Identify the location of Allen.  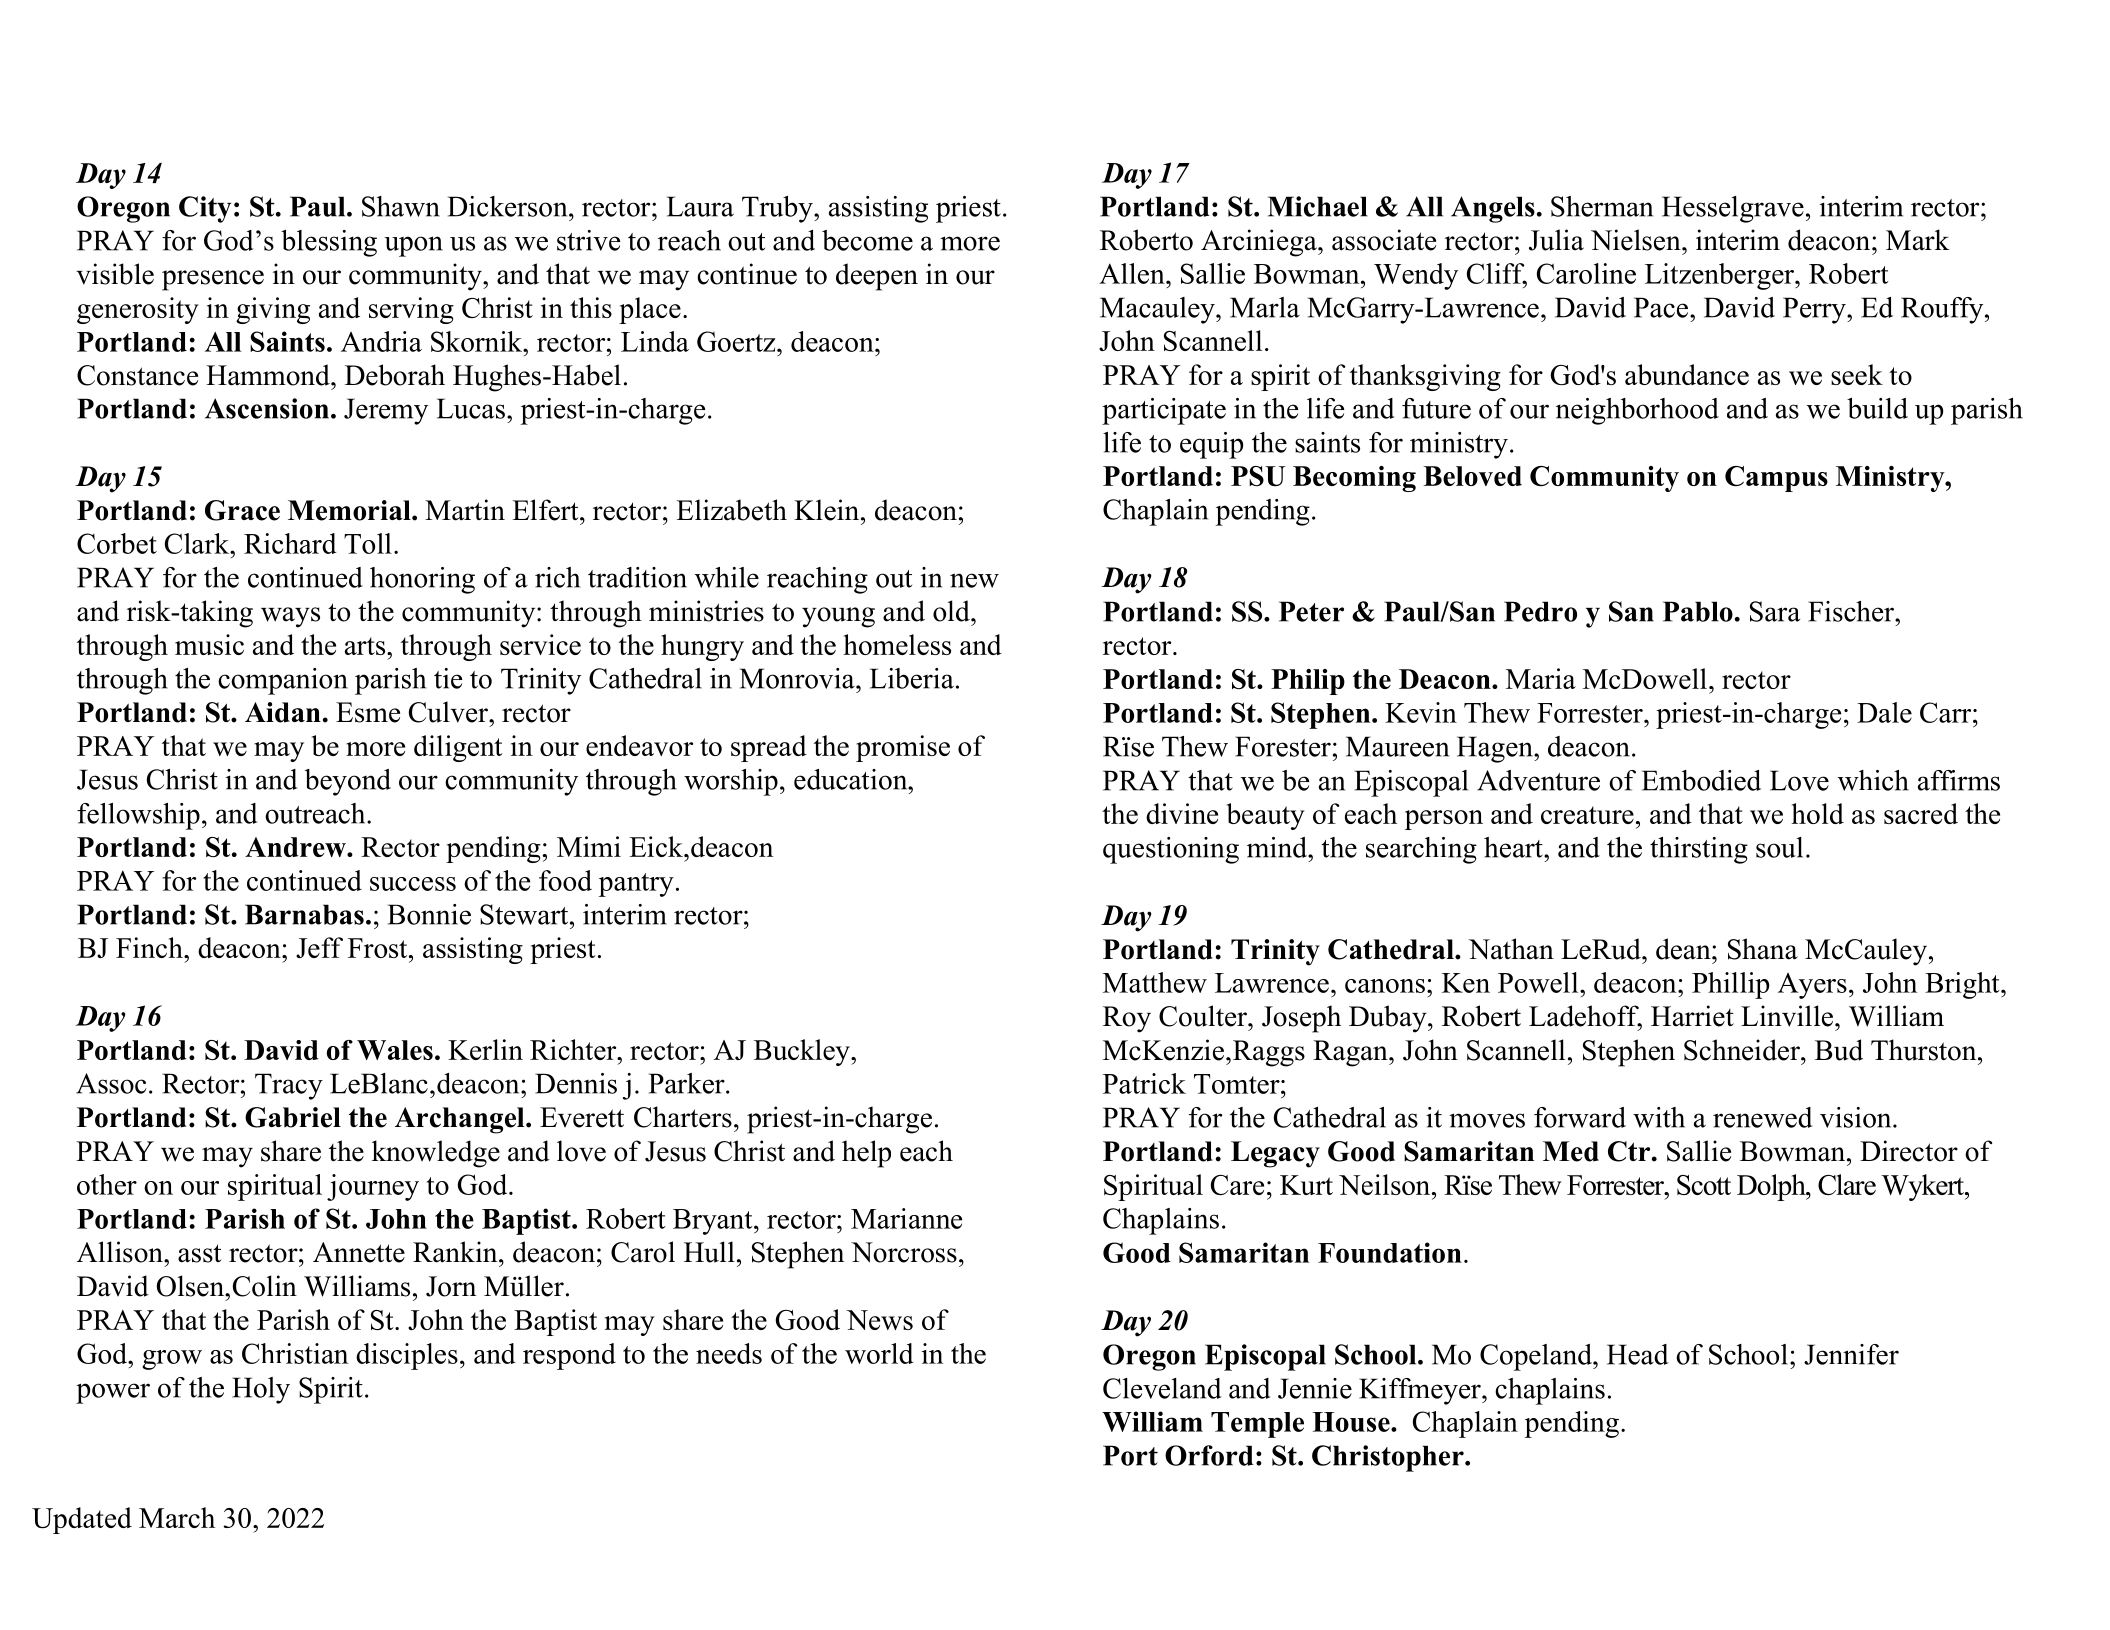
(1133, 273).
